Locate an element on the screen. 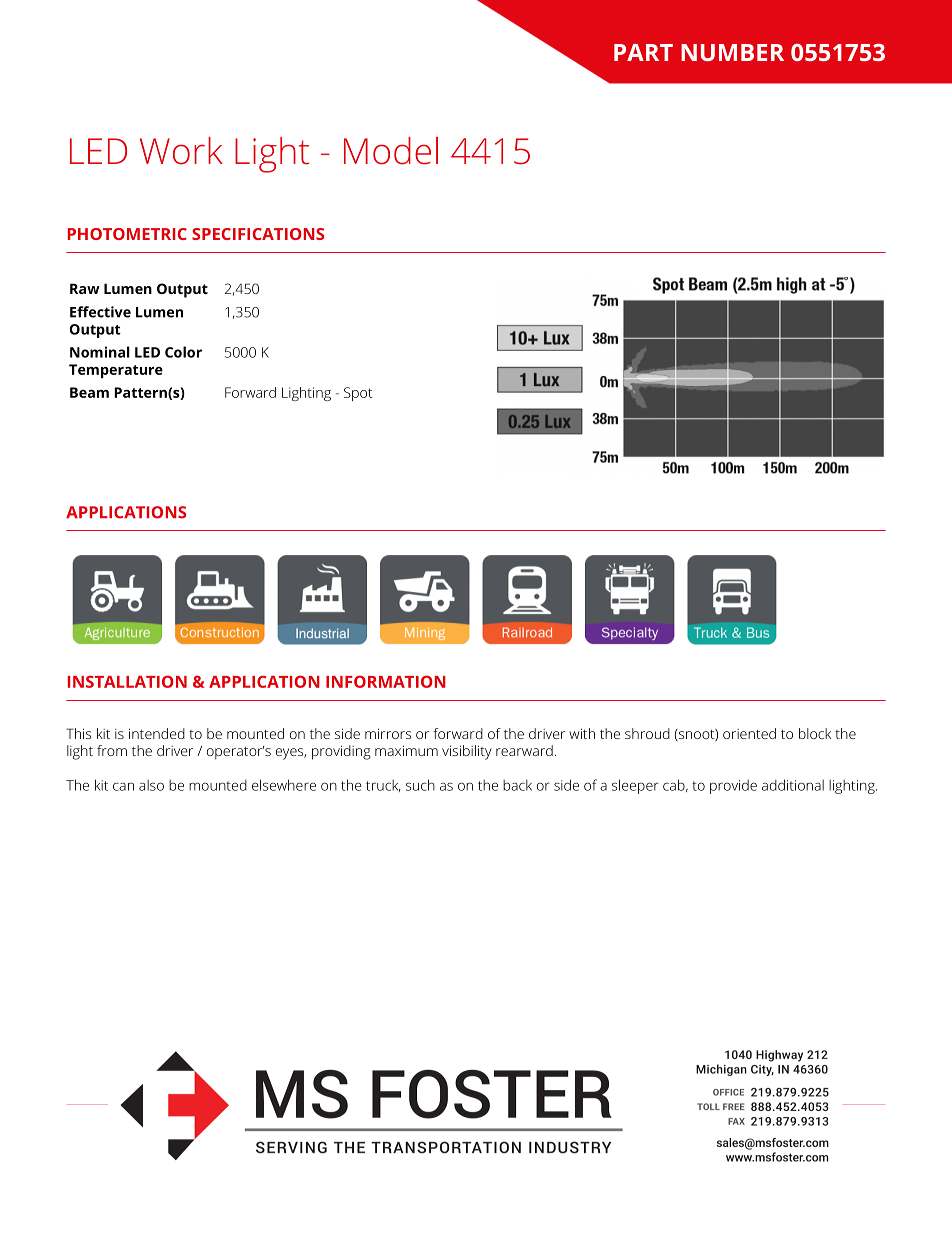 Image resolution: width=952 pixels, height=1233 pixels. INFORMATION is located at coordinates (386, 681).
